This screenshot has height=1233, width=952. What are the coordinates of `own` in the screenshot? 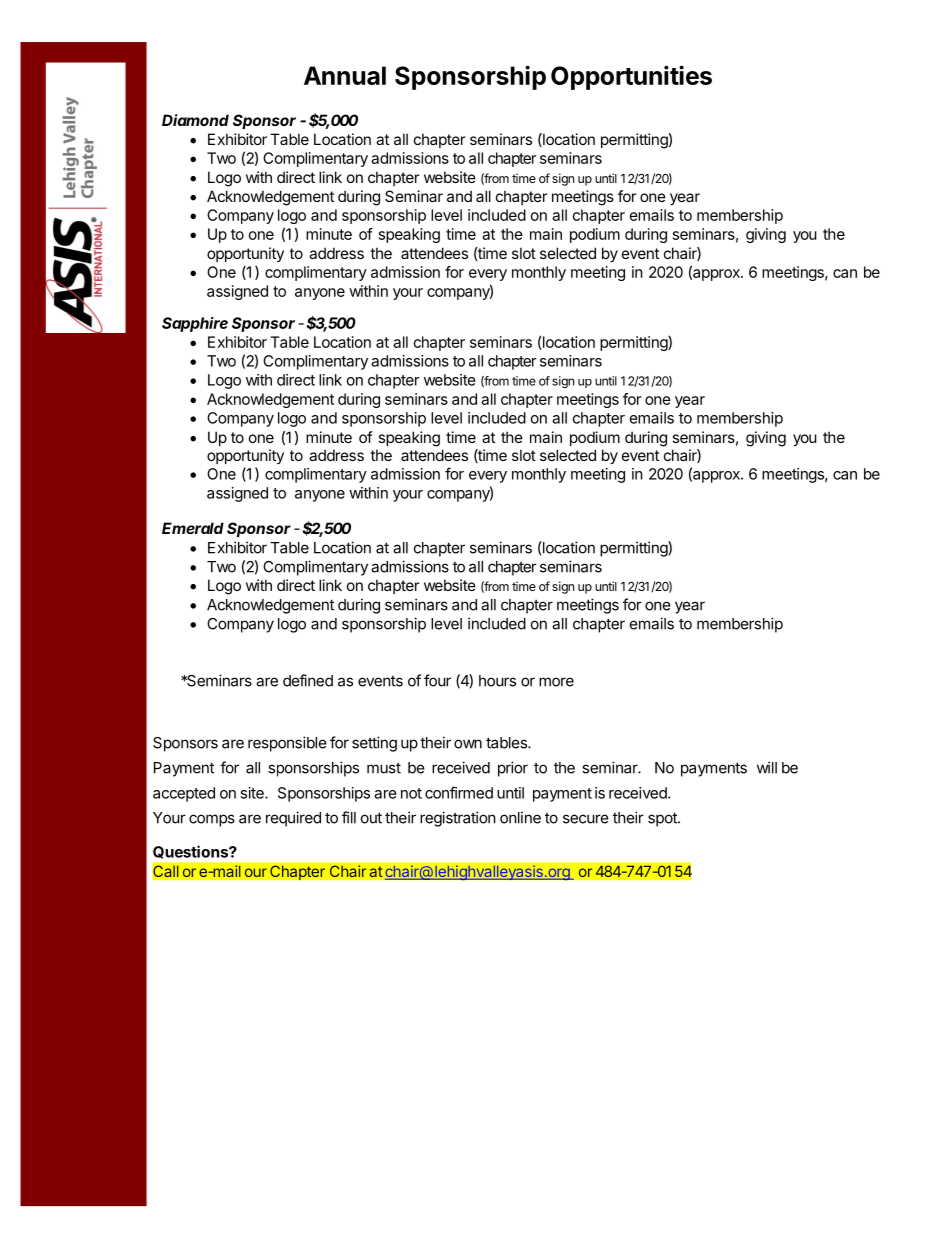 It's located at (468, 744).
